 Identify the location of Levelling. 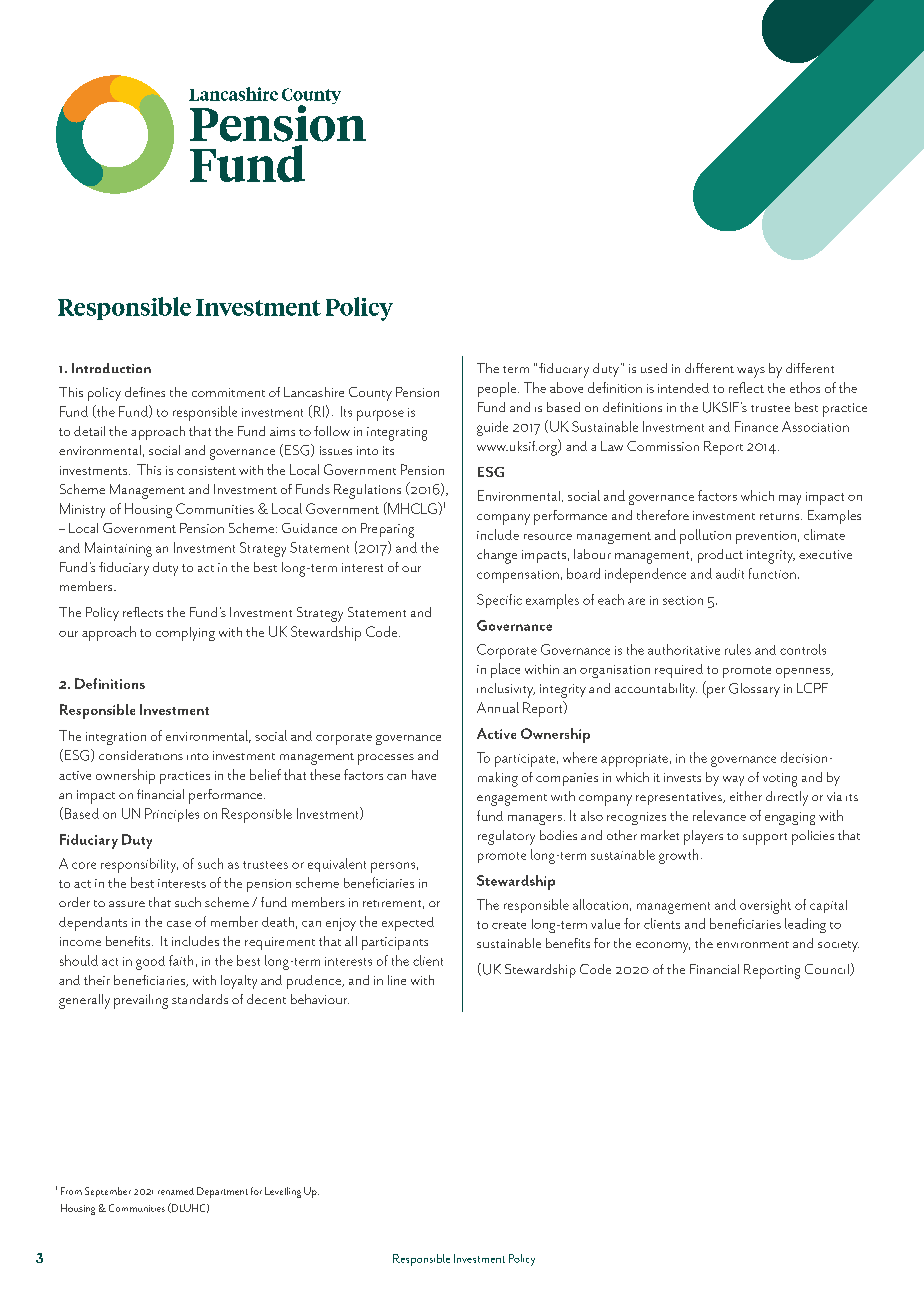
(283, 1192).
